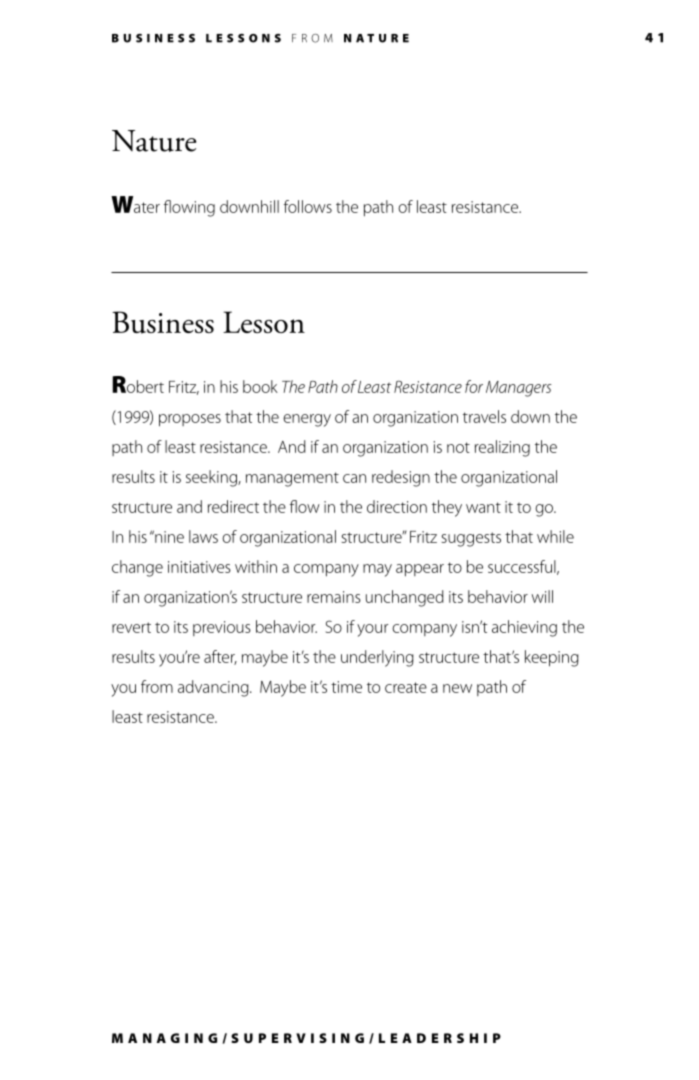  Describe the element at coordinates (502, 448) in the page. I see `realizing` at that location.
